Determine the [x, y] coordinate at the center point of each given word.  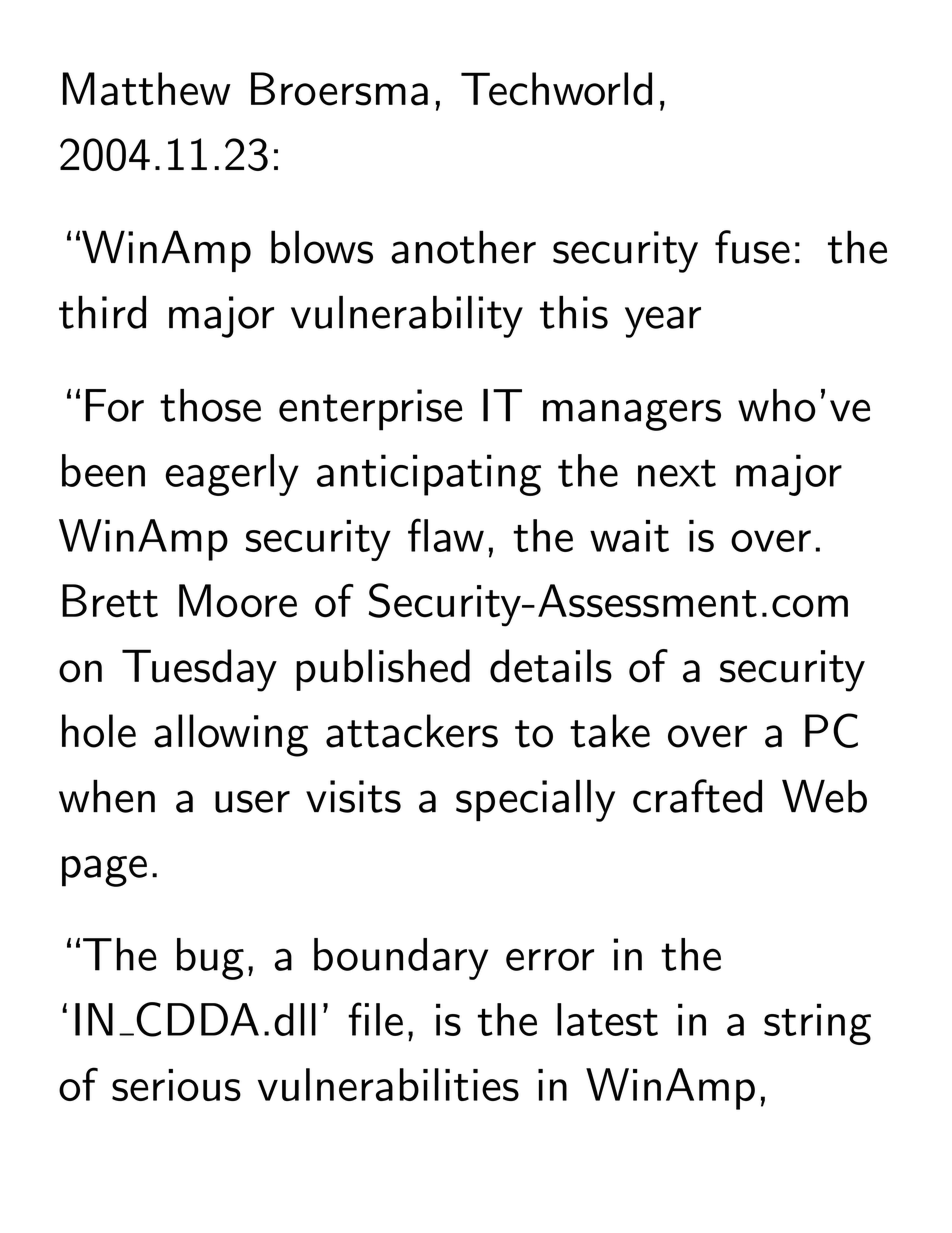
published [383, 670]
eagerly [232, 475]
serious [176, 1085]
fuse [752, 247]
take [610, 731]
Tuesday [199, 670]
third [102, 312]
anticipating [429, 475]
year [663, 322]
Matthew [147, 89]
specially [535, 800]
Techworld [556, 89]
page [104, 871]
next [677, 473]
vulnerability [407, 316]
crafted [697, 796]
